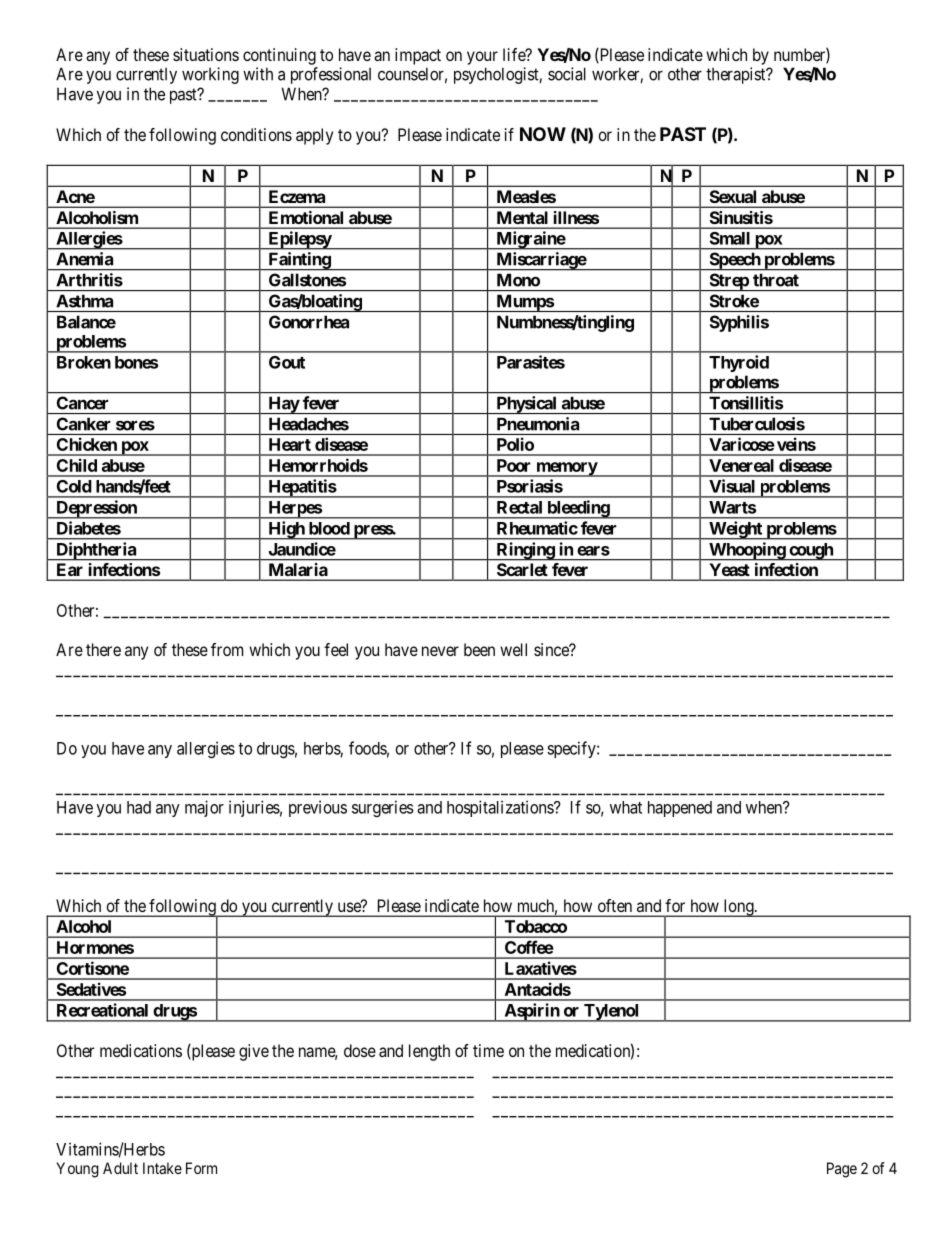 Image resolution: width=952 pixels, height=1233 pixels. Describe the element at coordinates (479, 649) in the document. I see `been` at that location.
